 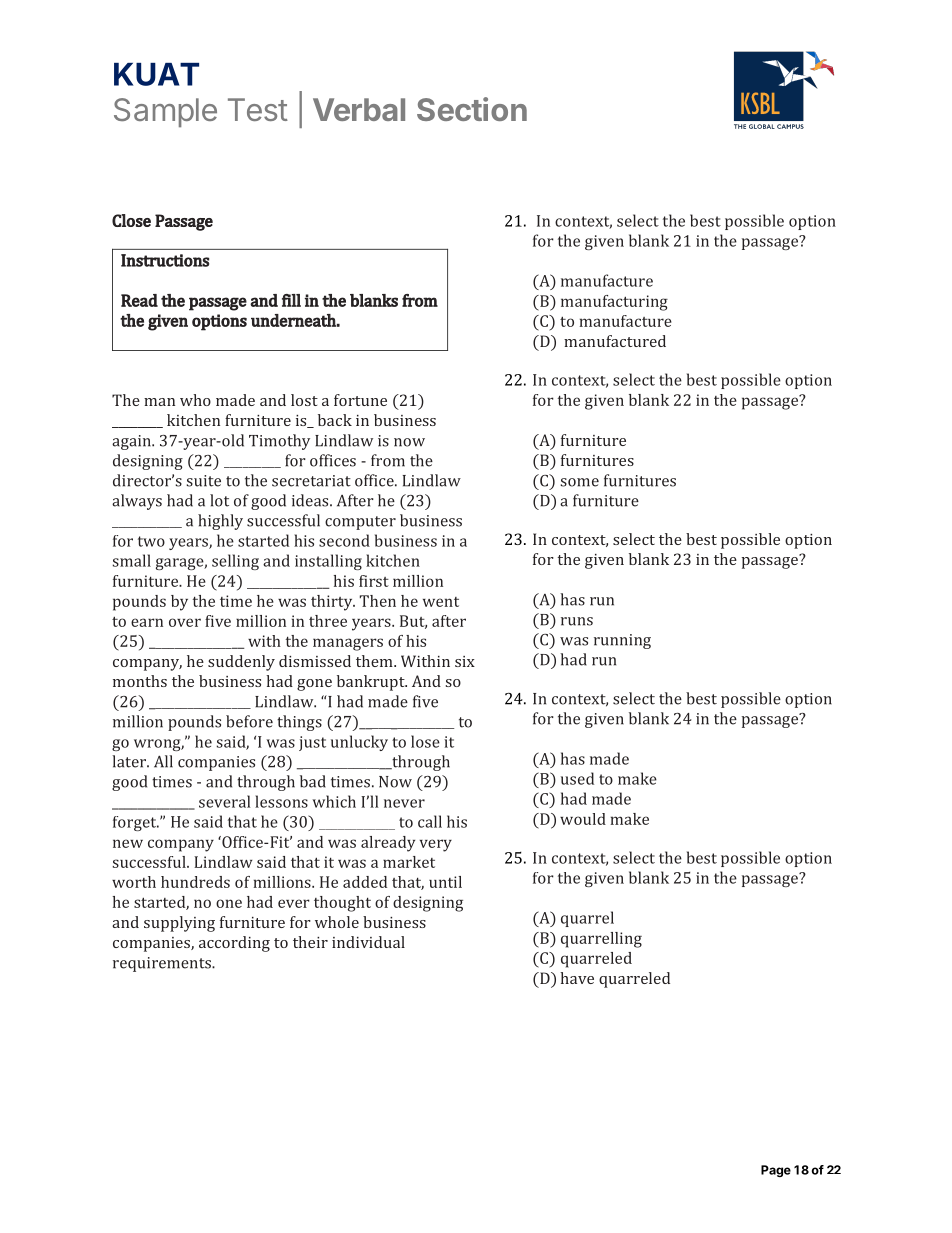 What do you see at coordinates (133, 442) in the screenshot?
I see `again` at bounding box center [133, 442].
